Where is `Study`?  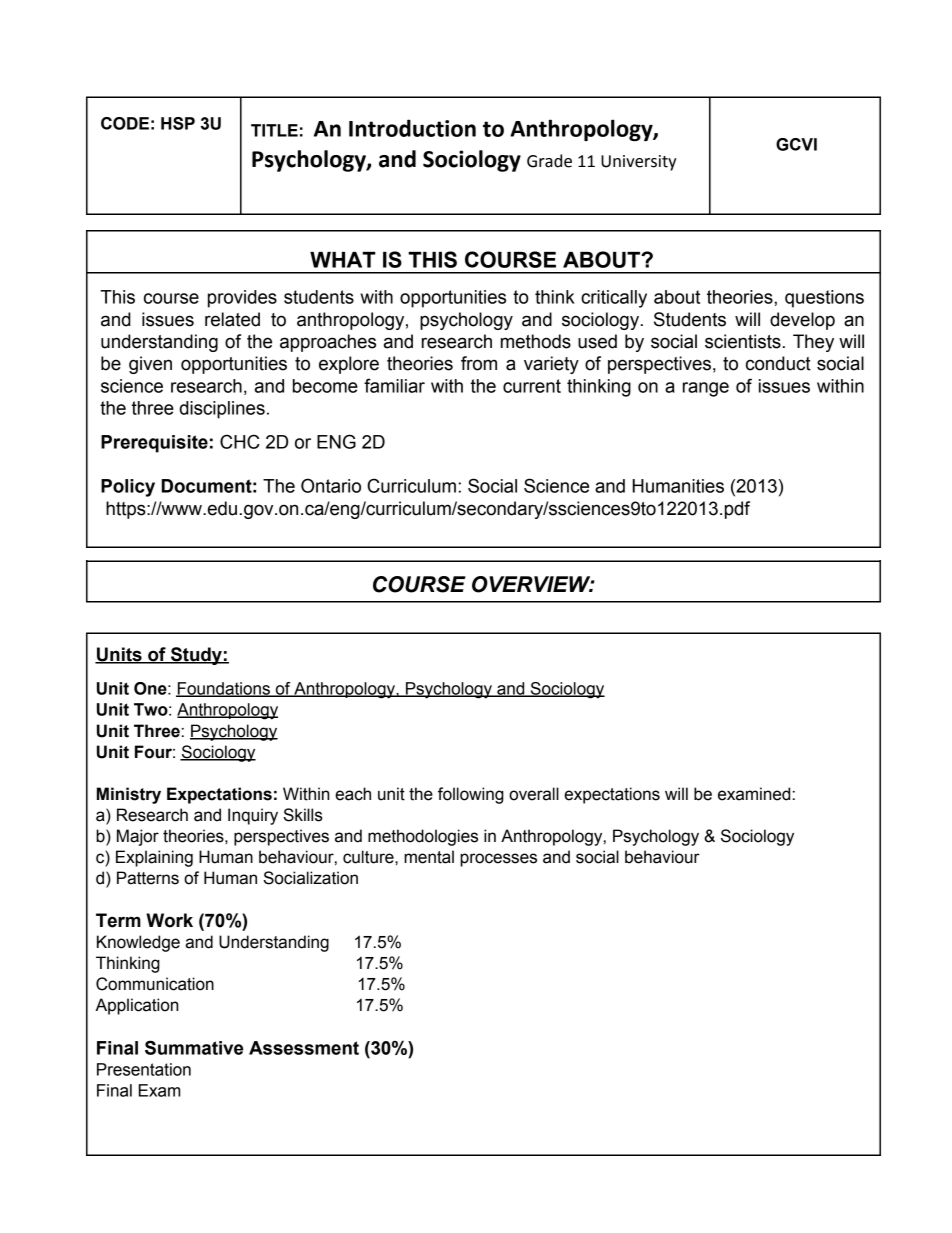 Study is located at coordinates (196, 656).
